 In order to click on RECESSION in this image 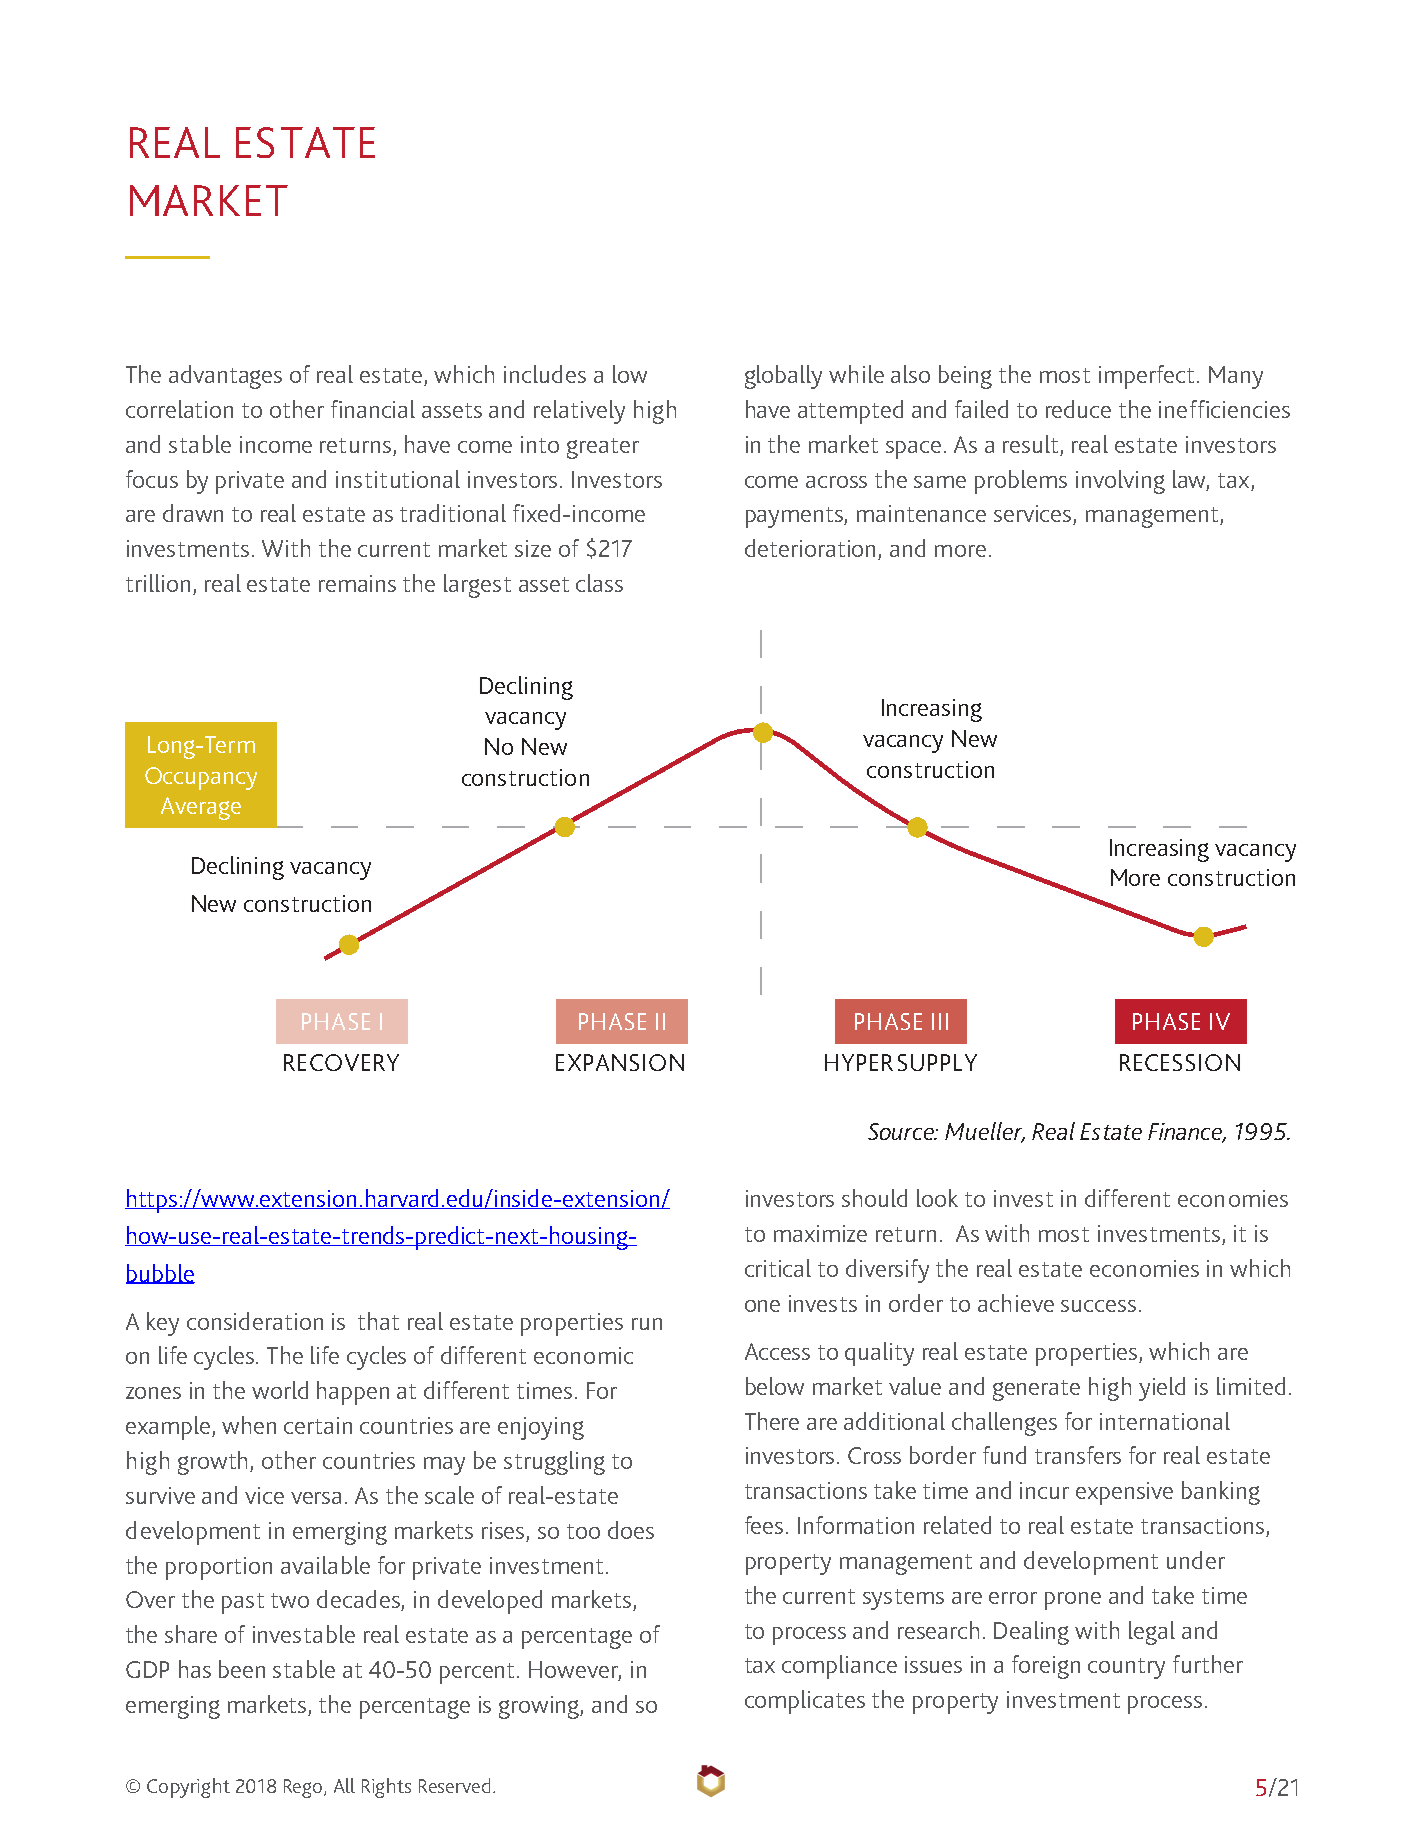, I will do `click(1180, 1062)`.
